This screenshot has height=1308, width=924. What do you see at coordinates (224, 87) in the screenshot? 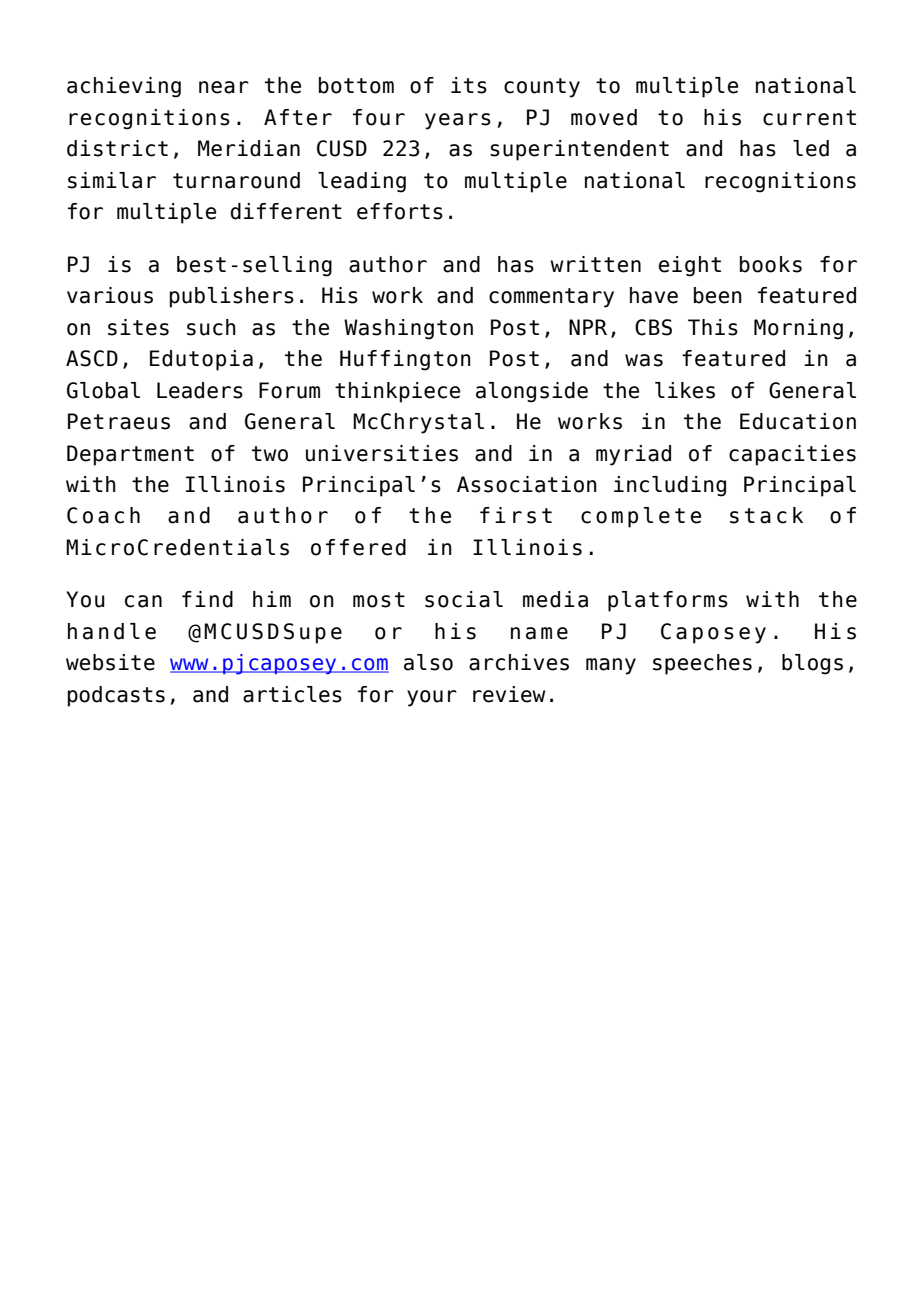
I see `near` at bounding box center [224, 87].
